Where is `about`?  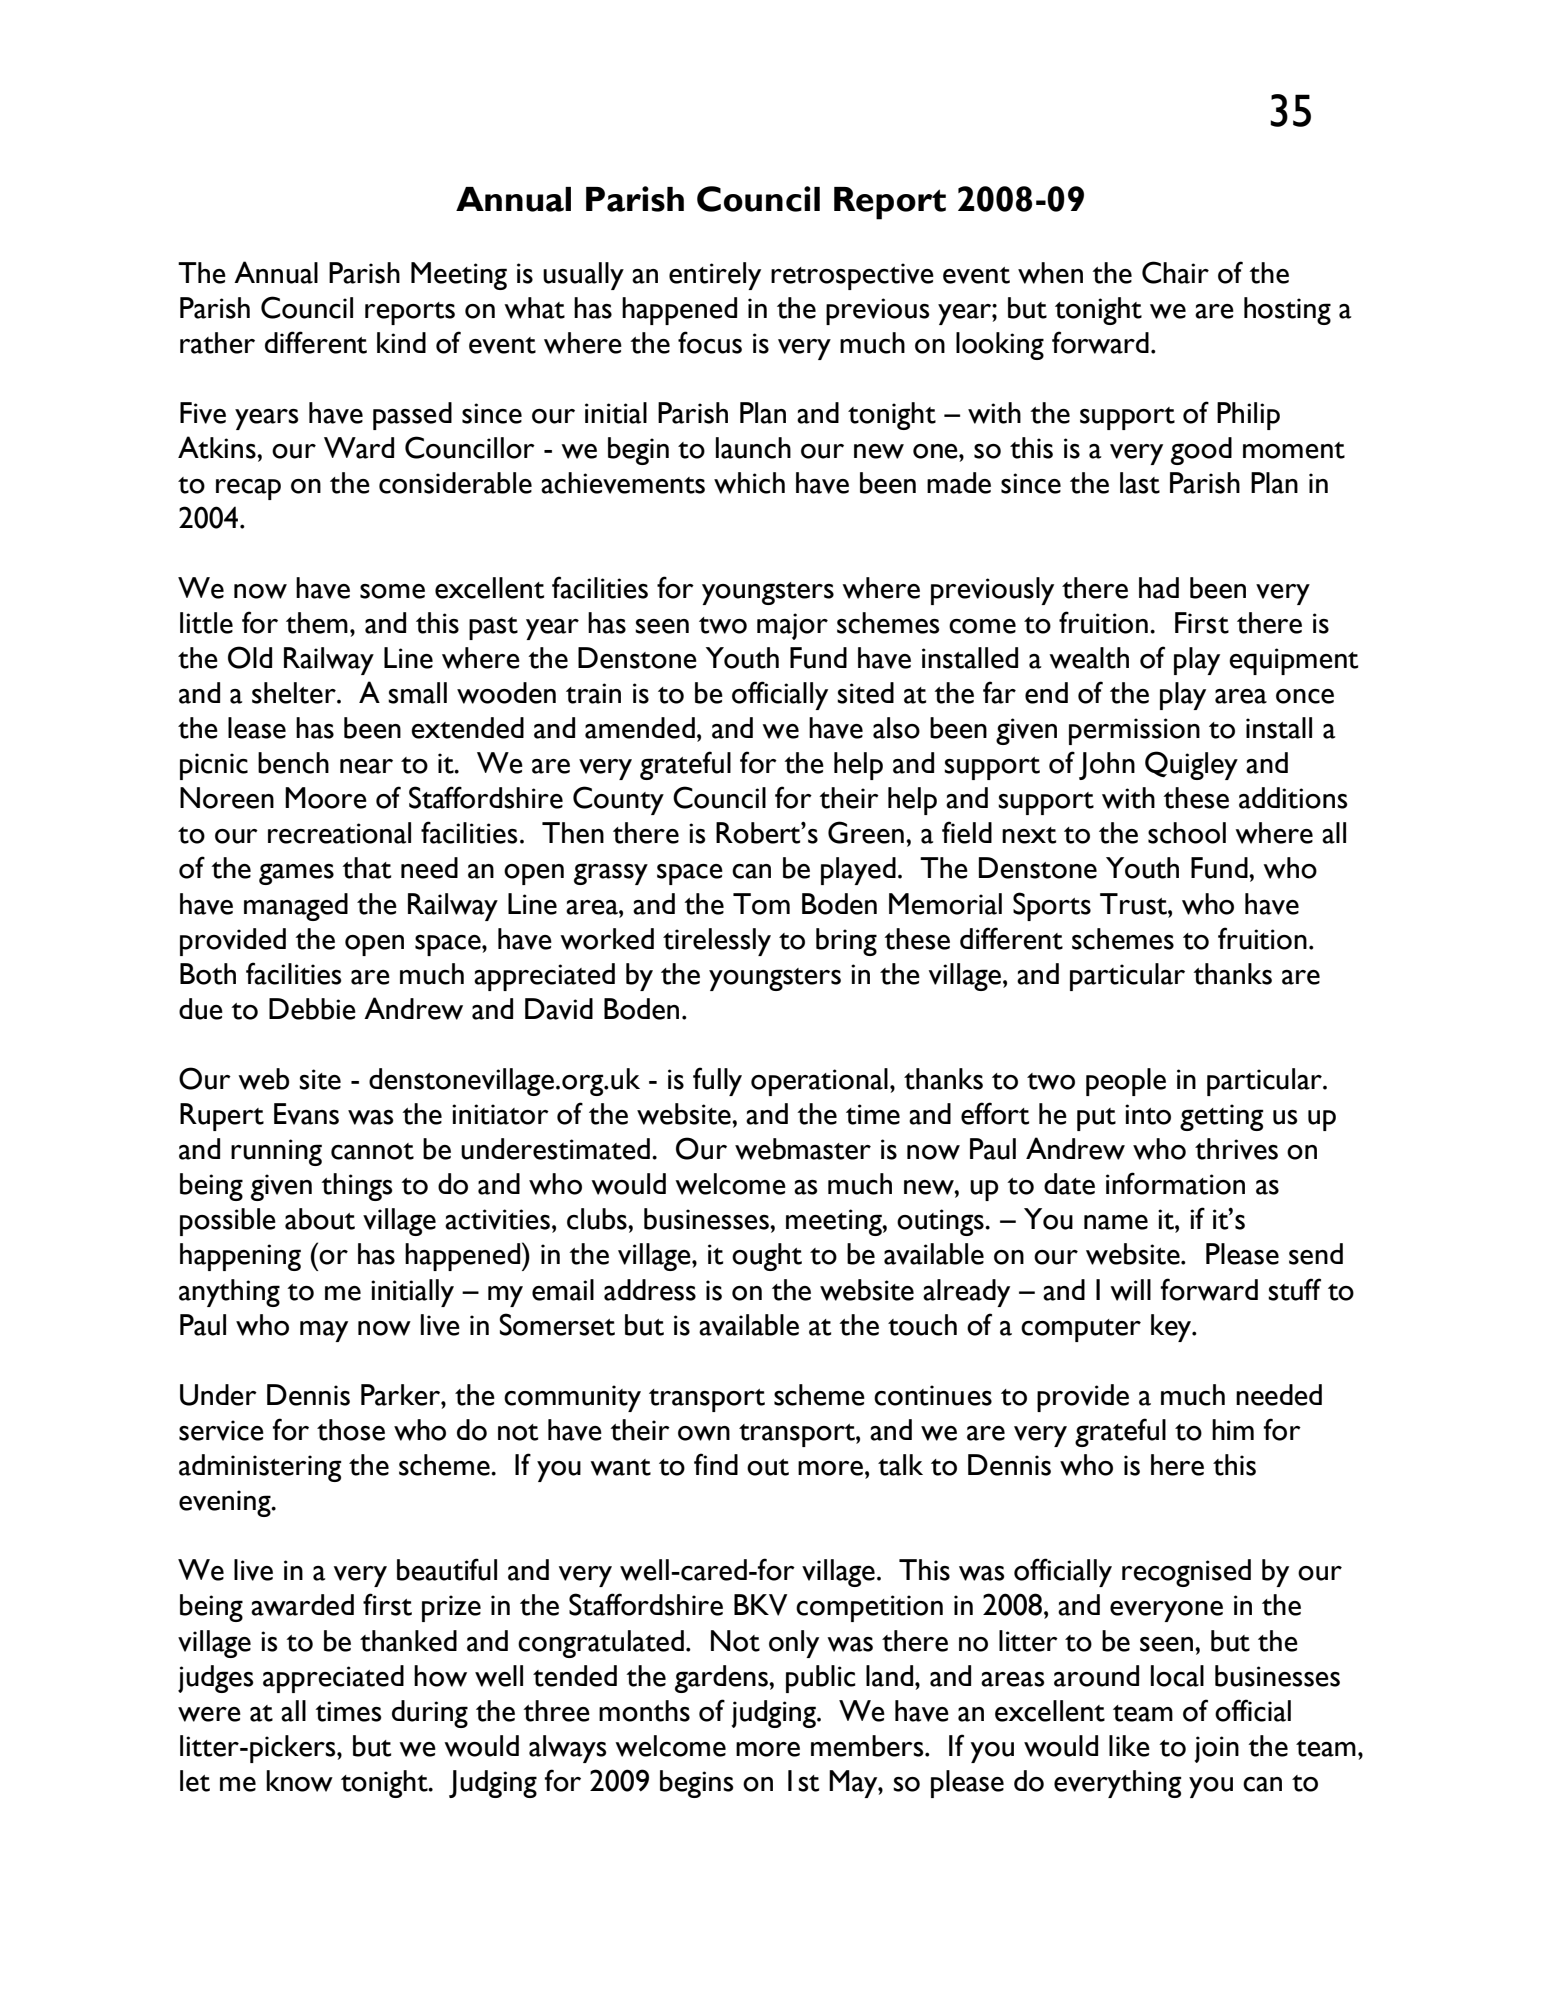 about is located at coordinates (320, 1219).
